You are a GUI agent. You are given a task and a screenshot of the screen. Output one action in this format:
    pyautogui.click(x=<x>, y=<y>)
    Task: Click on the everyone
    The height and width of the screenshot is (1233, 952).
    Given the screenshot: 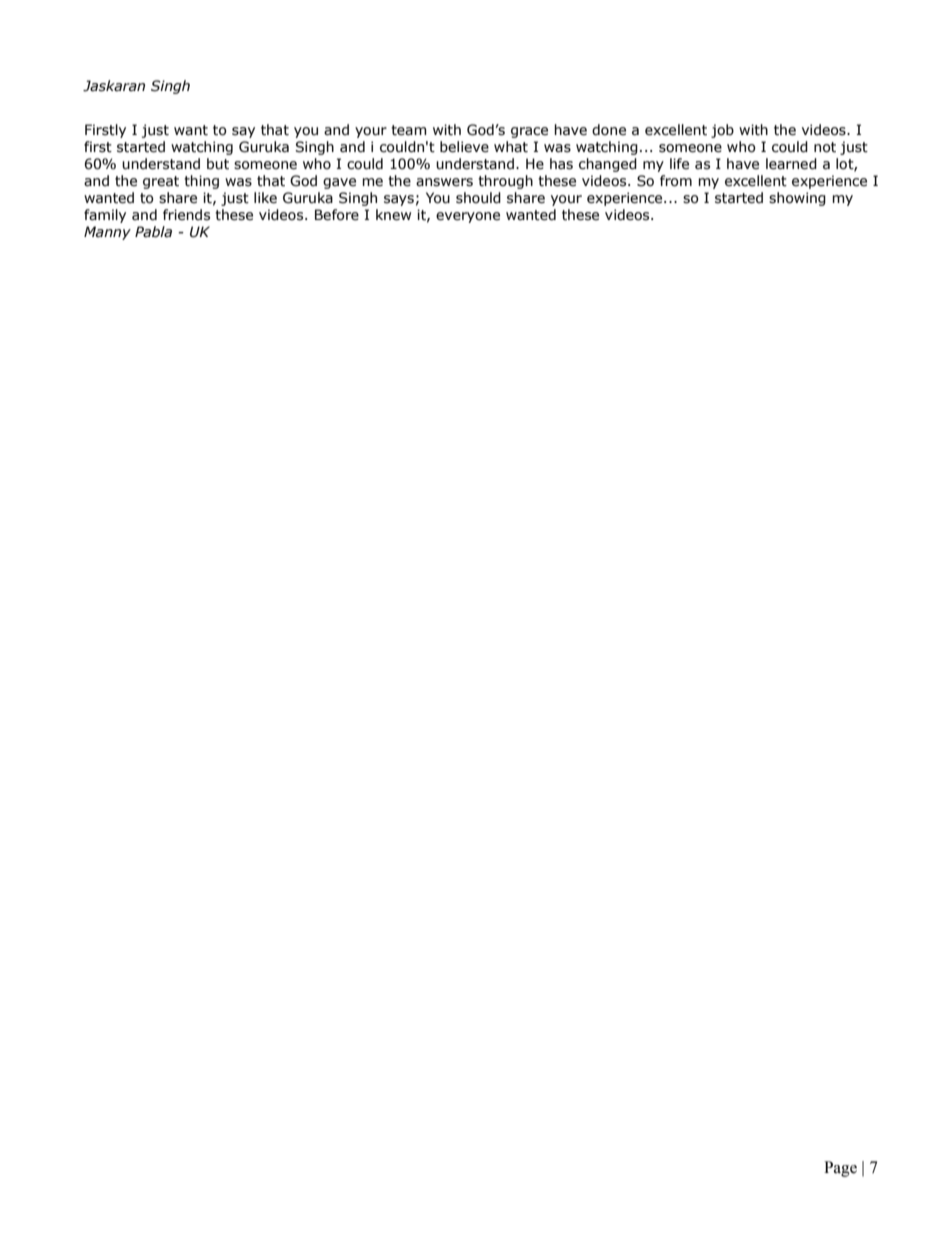 What is the action you would take?
    pyautogui.click(x=468, y=217)
